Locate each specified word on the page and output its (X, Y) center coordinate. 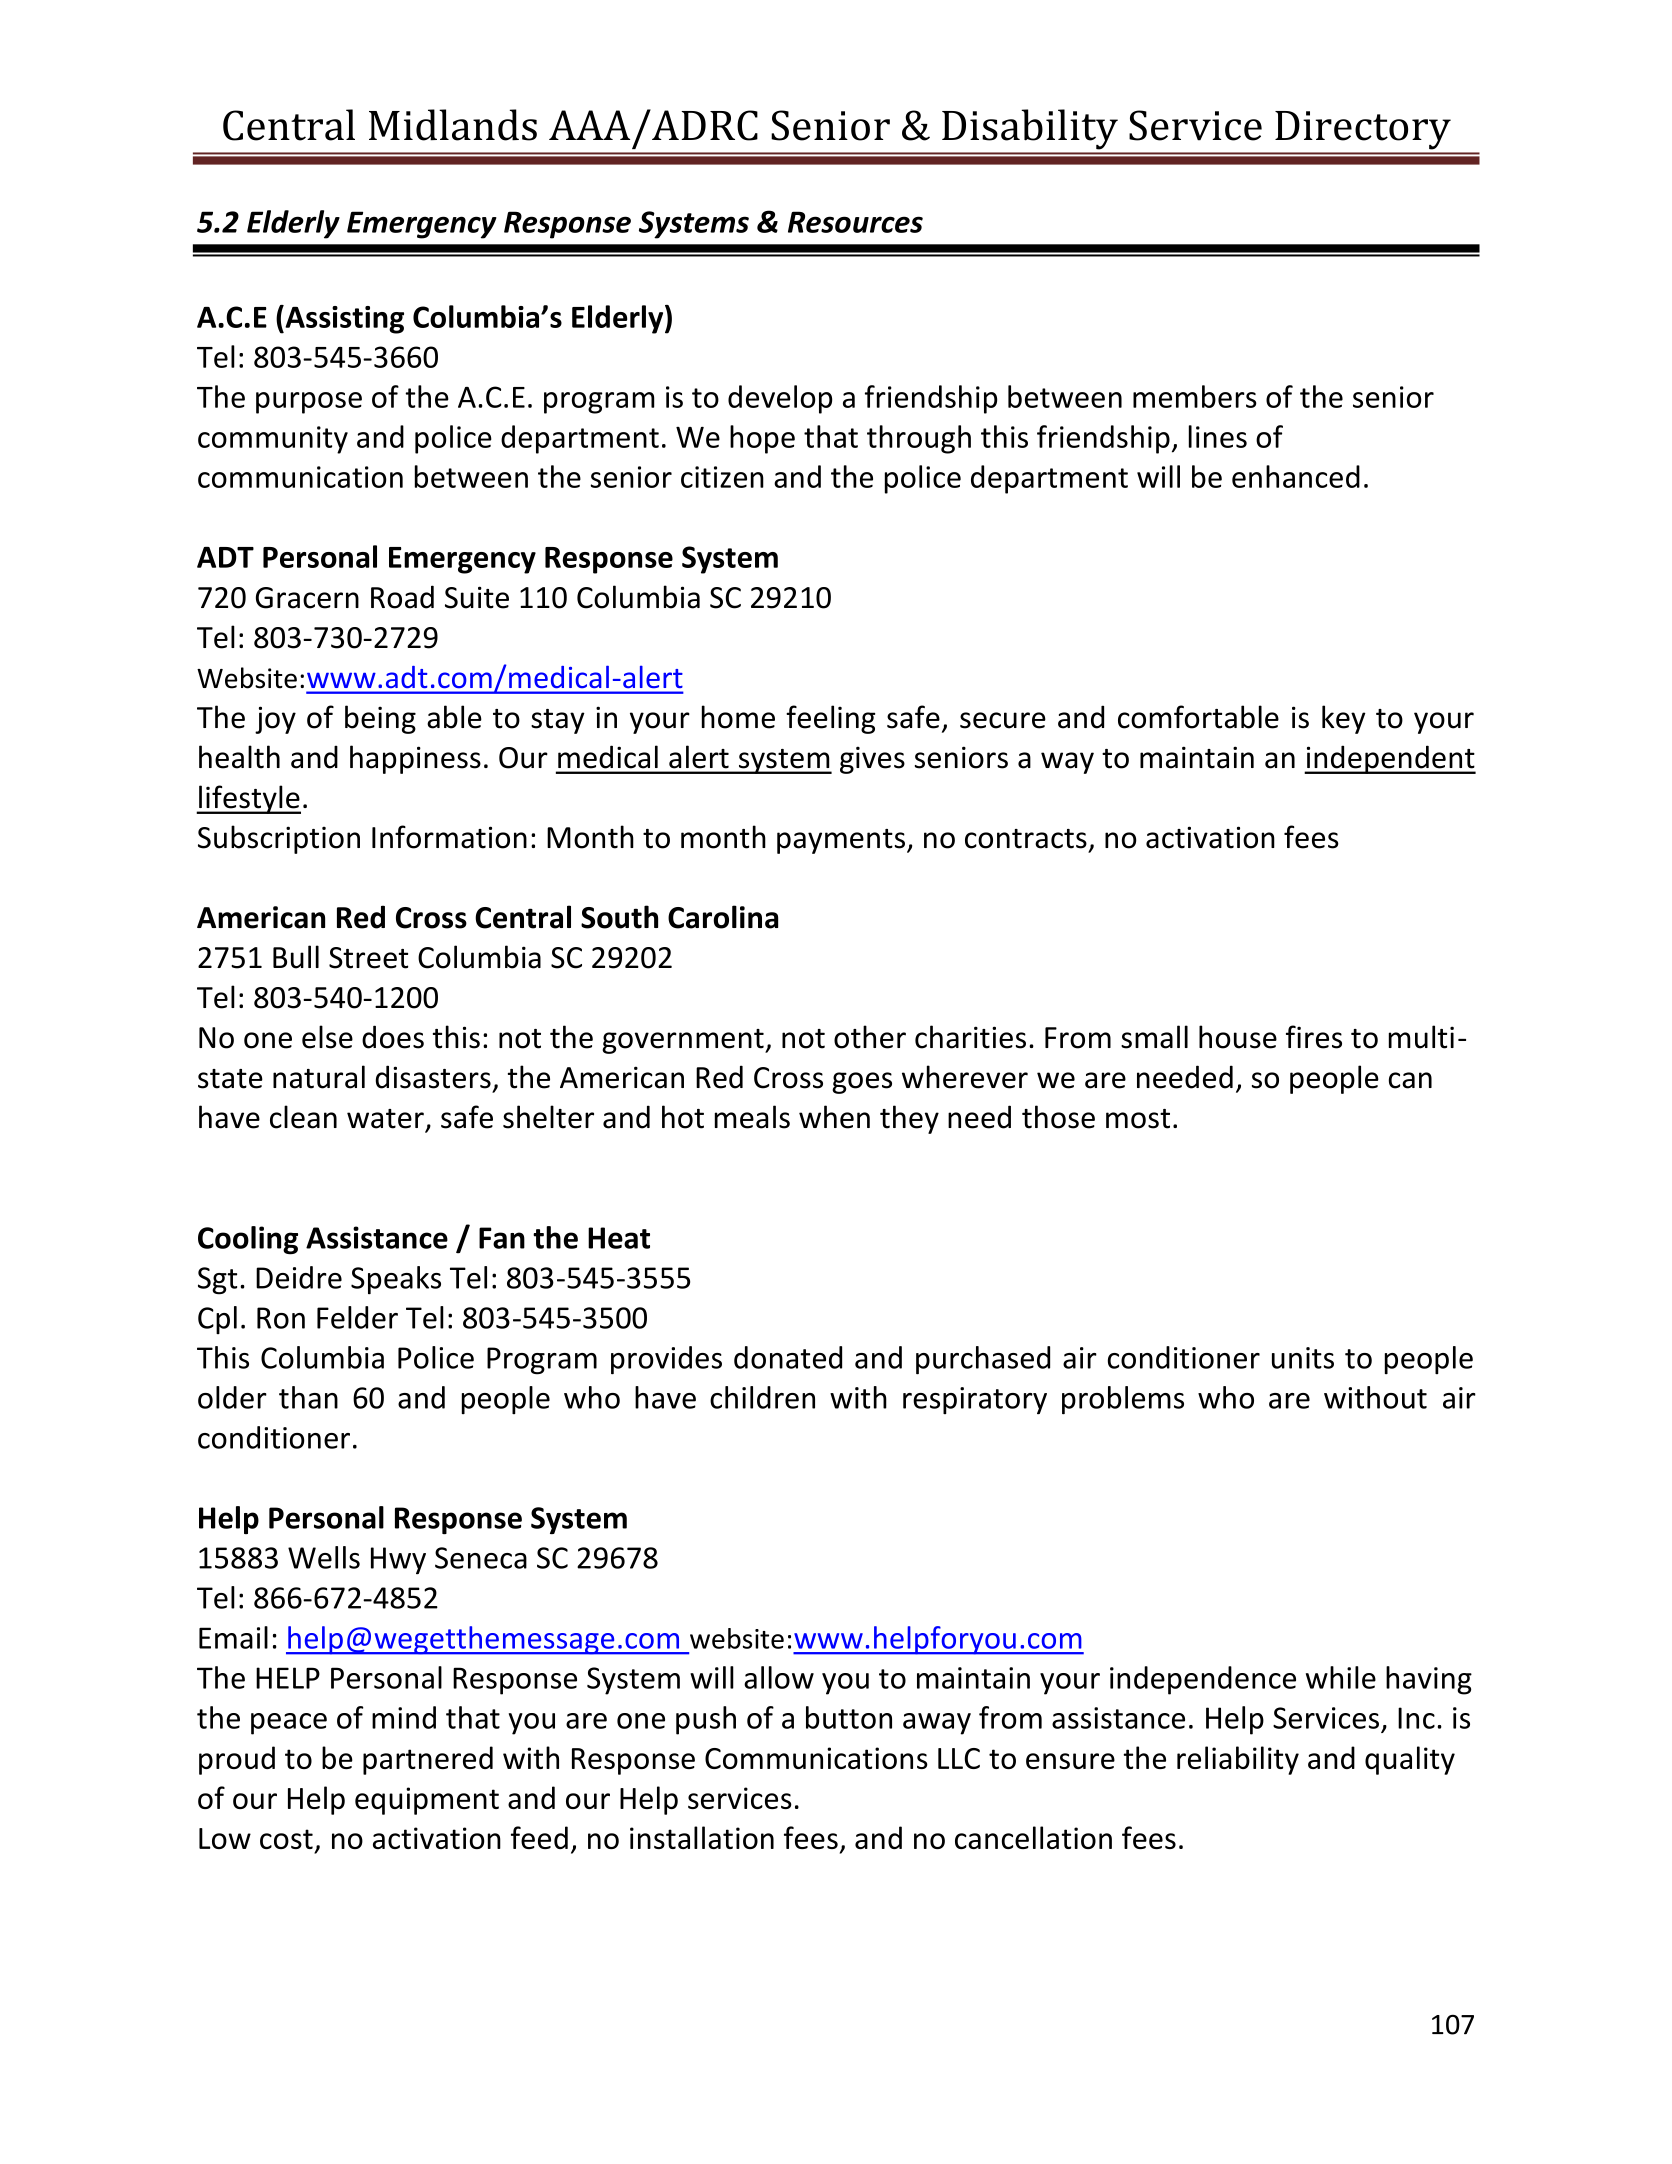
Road (402, 597)
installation (702, 1837)
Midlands (453, 125)
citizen (722, 477)
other (870, 1037)
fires (1314, 1037)
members (1195, 396)
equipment (427, 1801)
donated (788, 1357)
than (308, 1397)
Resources (855, 222)
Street (368, 958)
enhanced (1296, 476)
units (1303, 1358)
